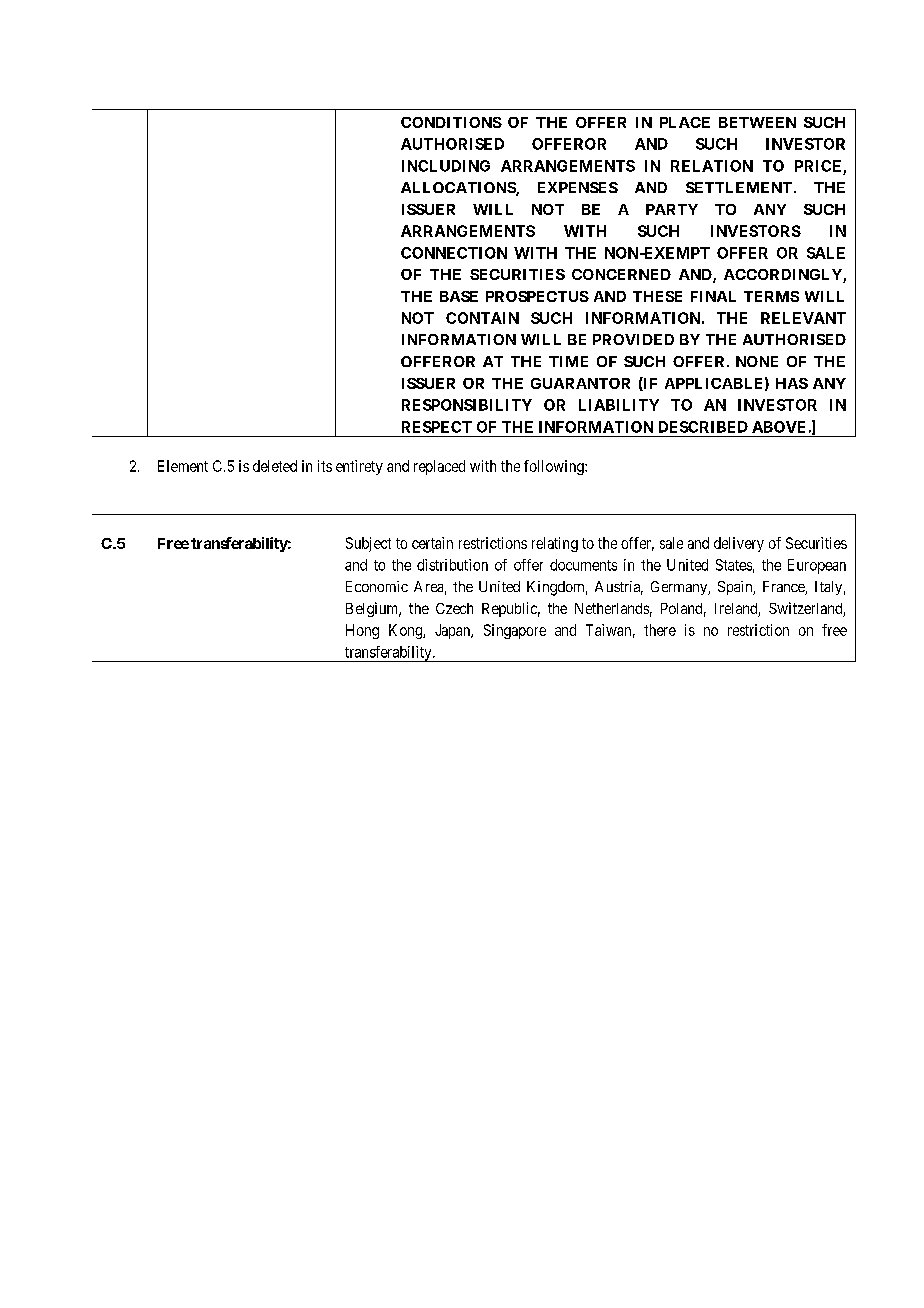 Image resolution: width=924 pixels, height=1308 pixels. I want to click on Hong, so click(362, 631).
